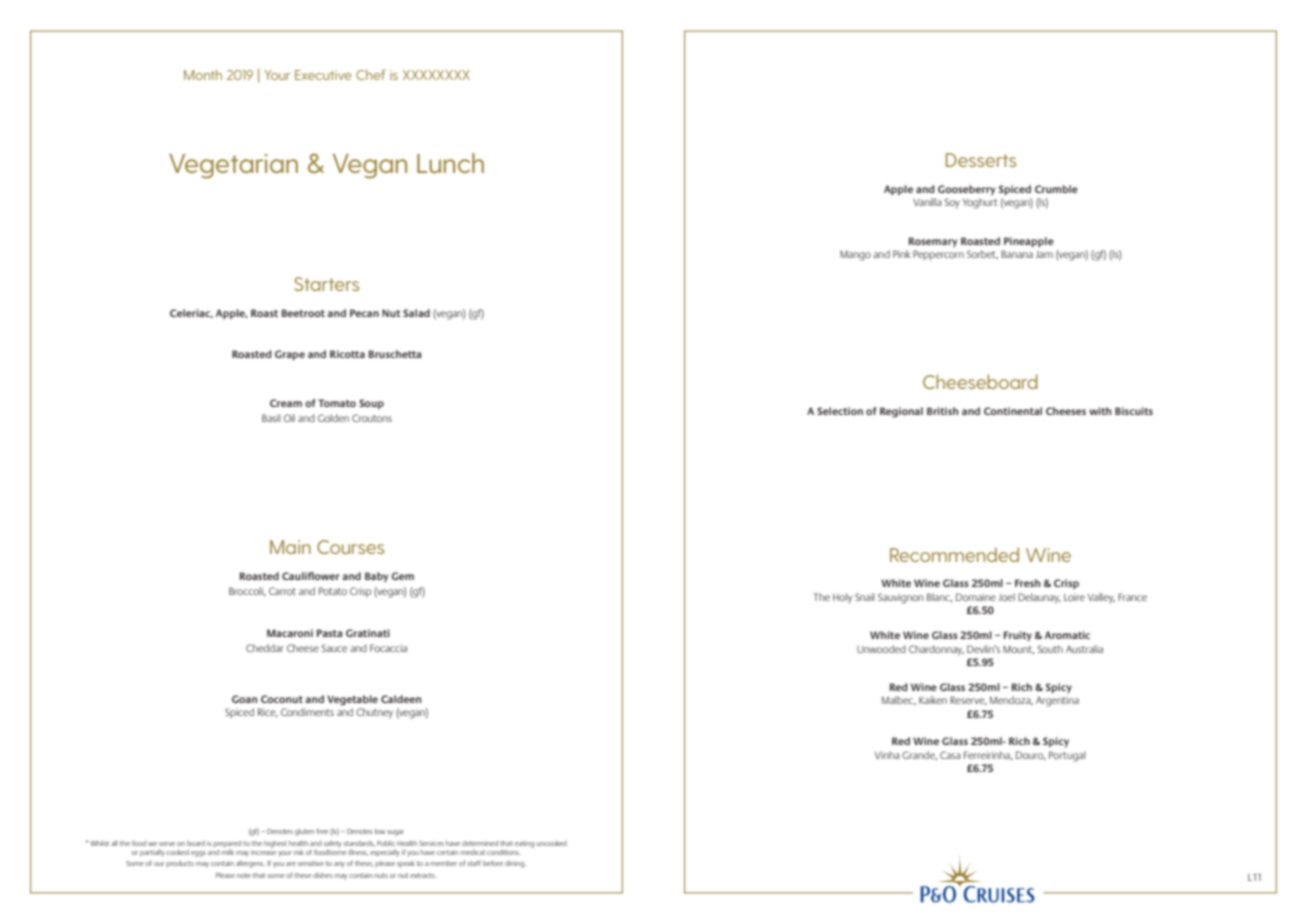 The width and height of the screenshot is (1308, 924). I want to click on Month, so click(203, 74).
